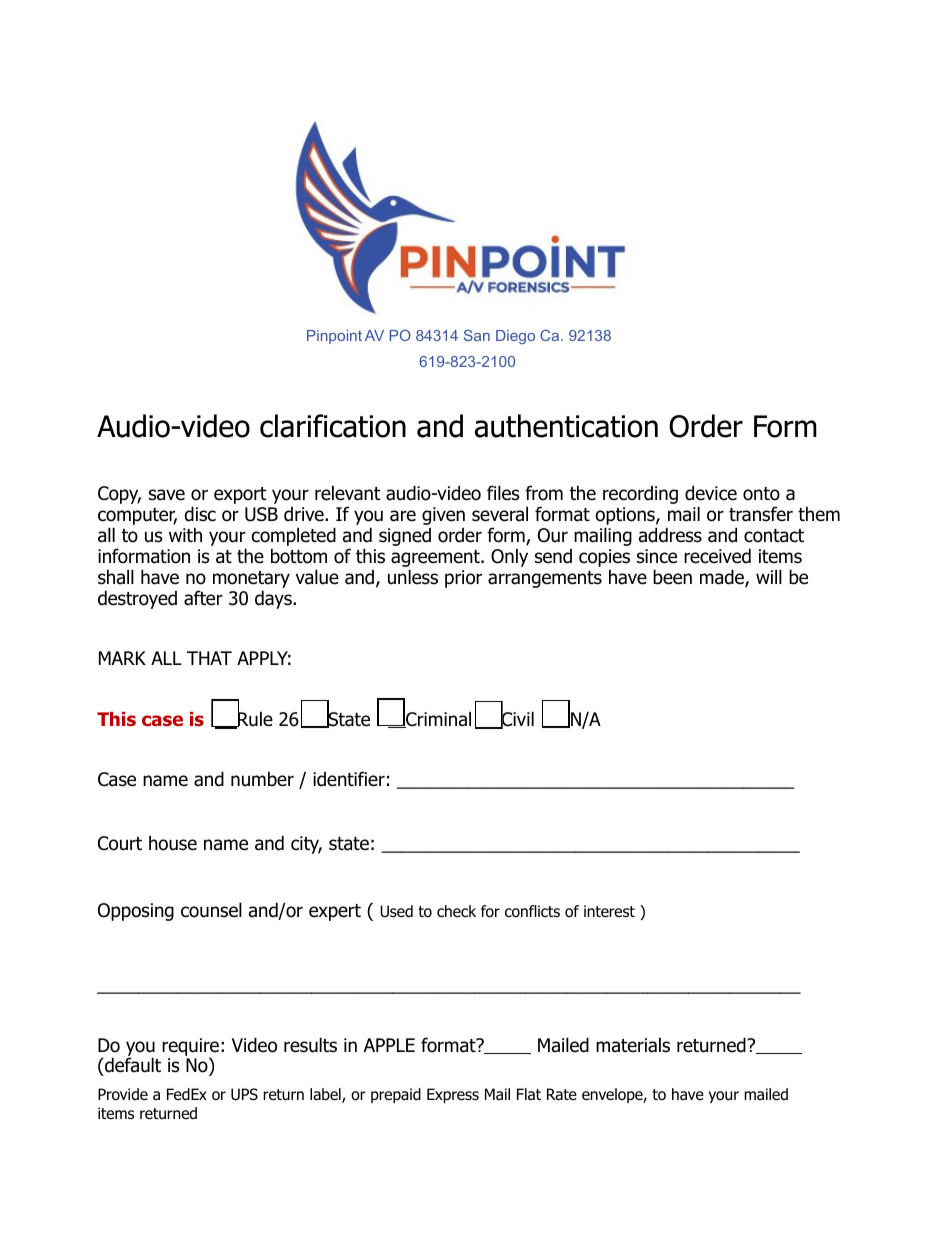  What do you see at coordinates (200, 514) in the image?
I see `disc` at bounding box center [200, 514].
